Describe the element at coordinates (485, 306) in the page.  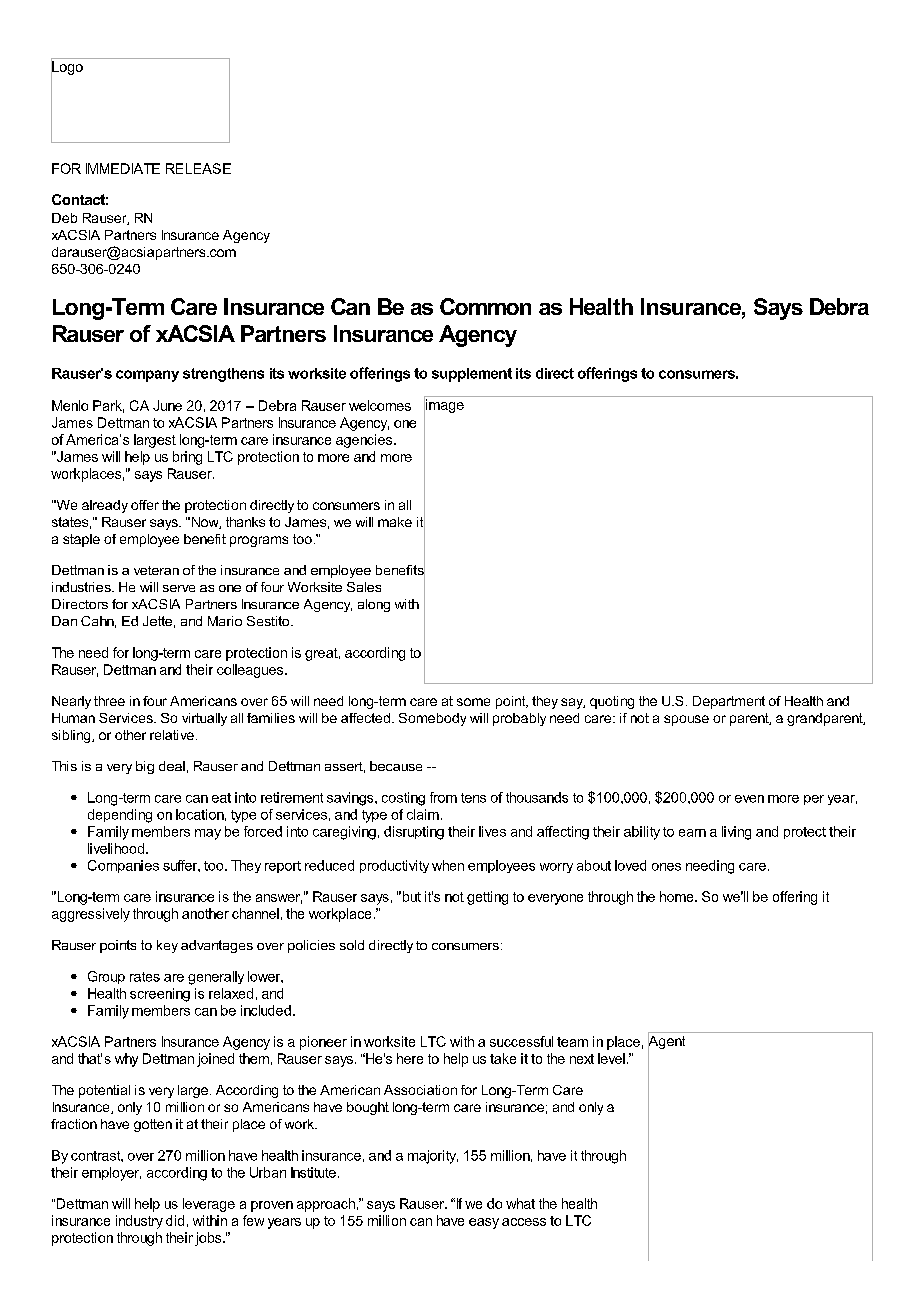
I see `Common` at that location.
